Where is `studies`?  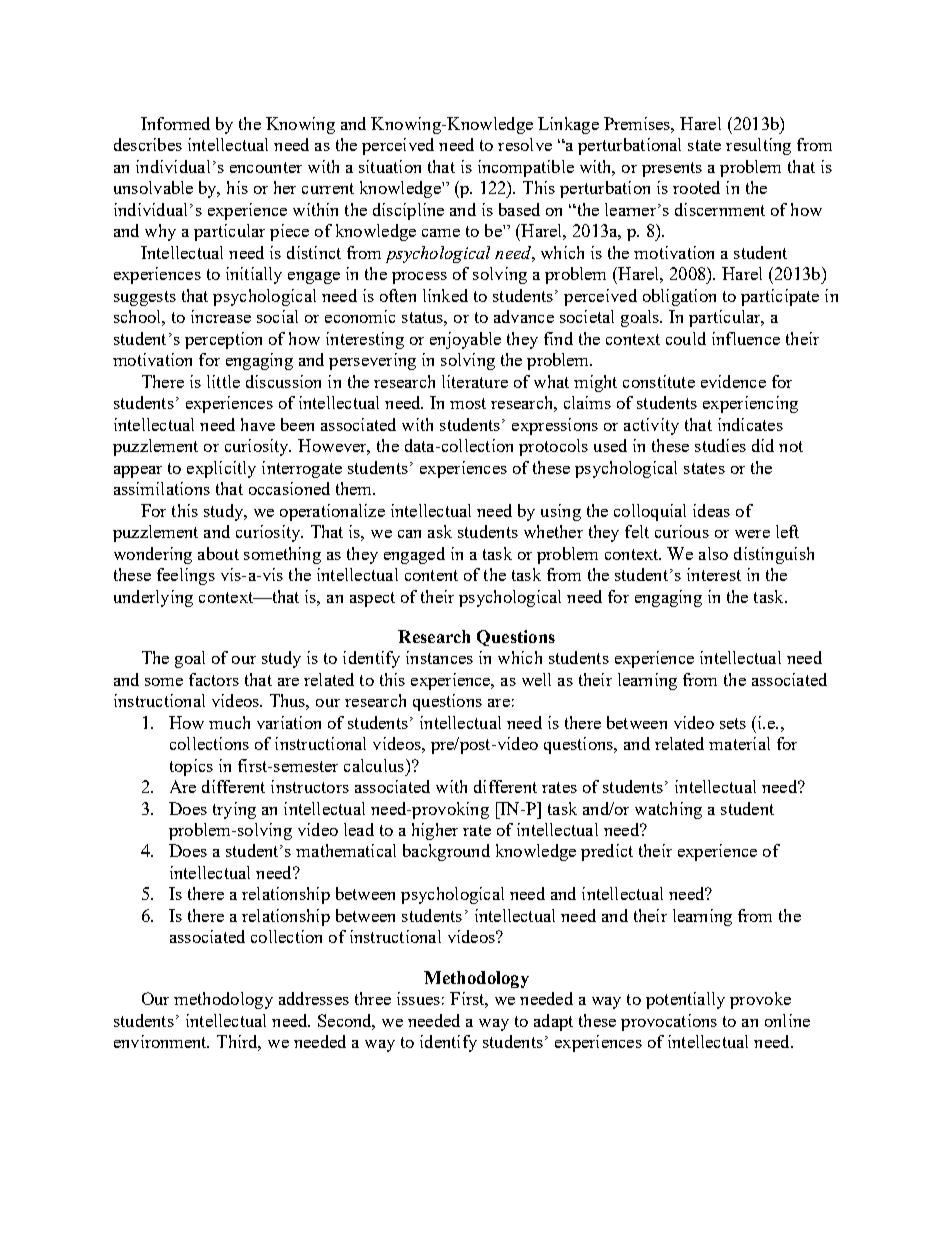 studies is located at coordinates (720, 445).
